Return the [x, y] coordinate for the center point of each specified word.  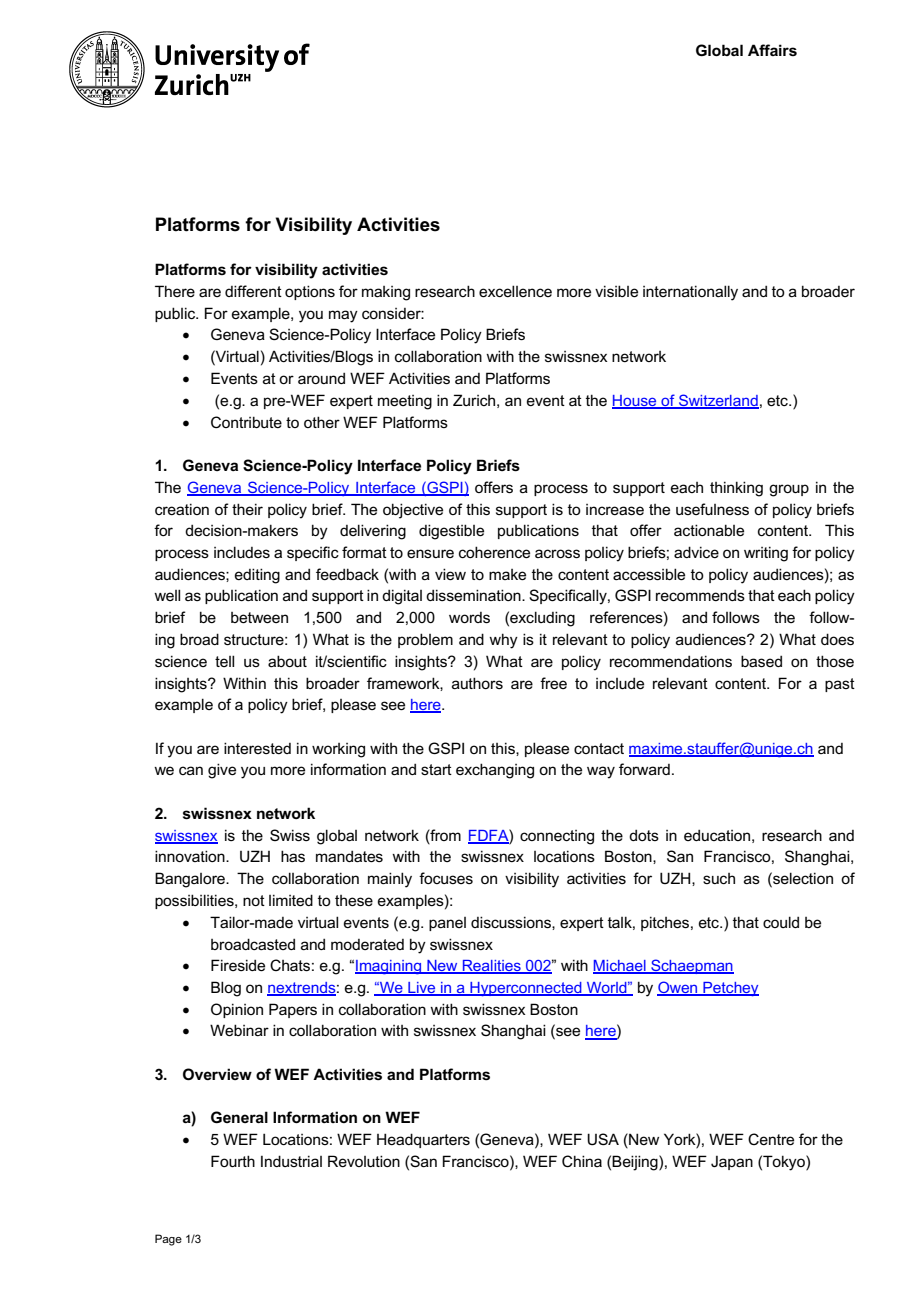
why [503, 641]
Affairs [772, 50]
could [781, 922]
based [761, 661]
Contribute [246, 422]
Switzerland [718, 401]
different [253, 291]
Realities [492, 967]
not [254, 900]
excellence [515, 291]
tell [224, 661]
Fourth [233, 1161]
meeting [405, 402]
